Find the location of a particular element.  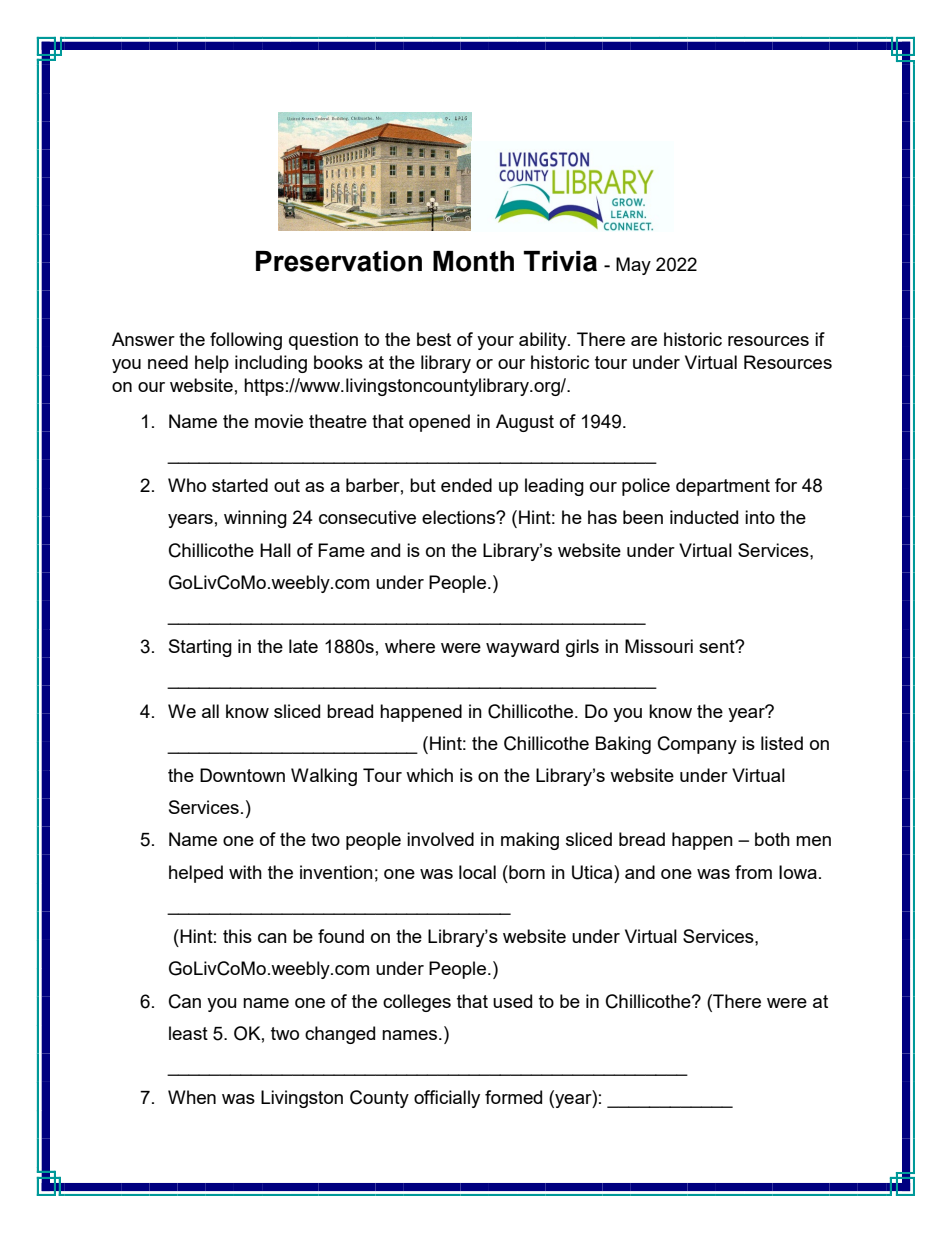

Month is located at coordinates (473, 261).
